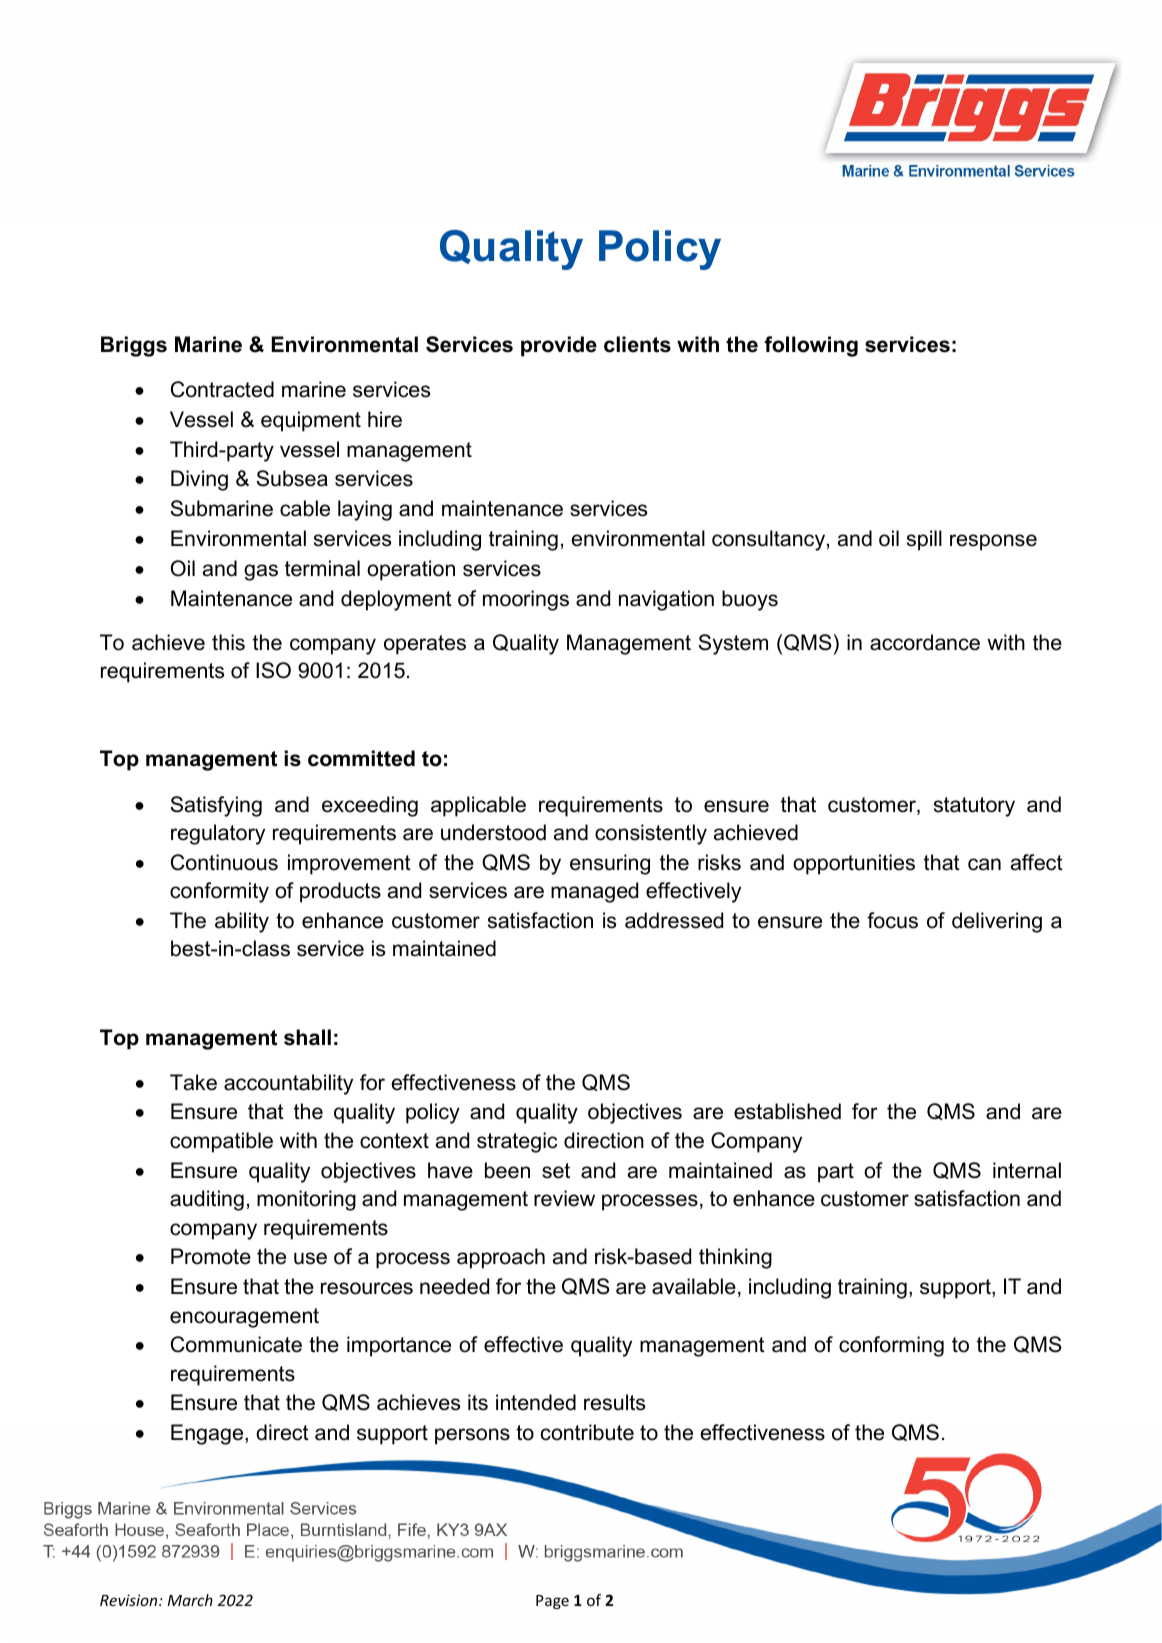  Describe the element at coordinates (552, 1602) in the image. I see `Page` at that location.
